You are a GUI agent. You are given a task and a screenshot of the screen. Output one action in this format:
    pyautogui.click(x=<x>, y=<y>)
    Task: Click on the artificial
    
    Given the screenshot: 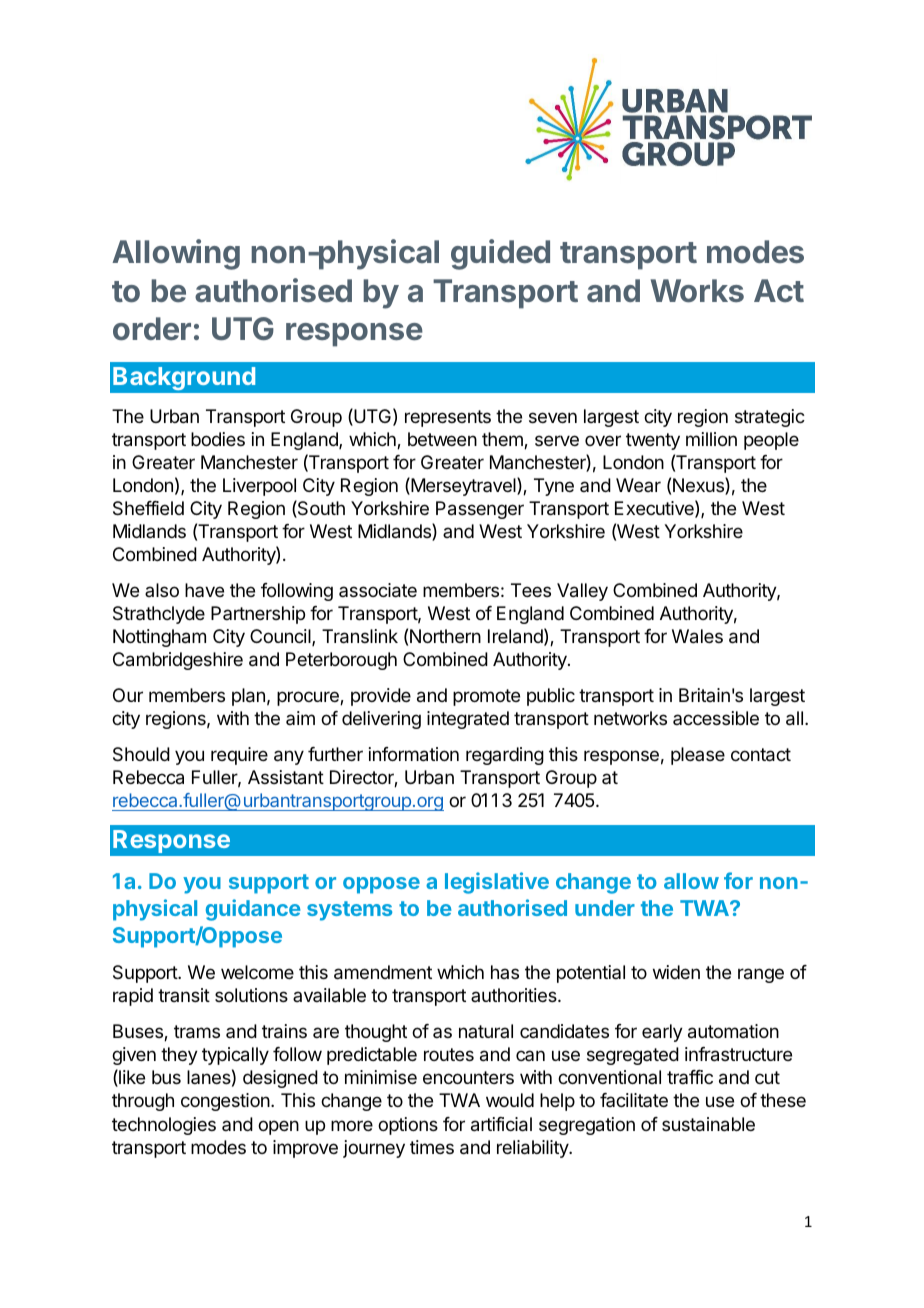 What is the action you would take?
    pyautogui.click(x=501, y=1124)
